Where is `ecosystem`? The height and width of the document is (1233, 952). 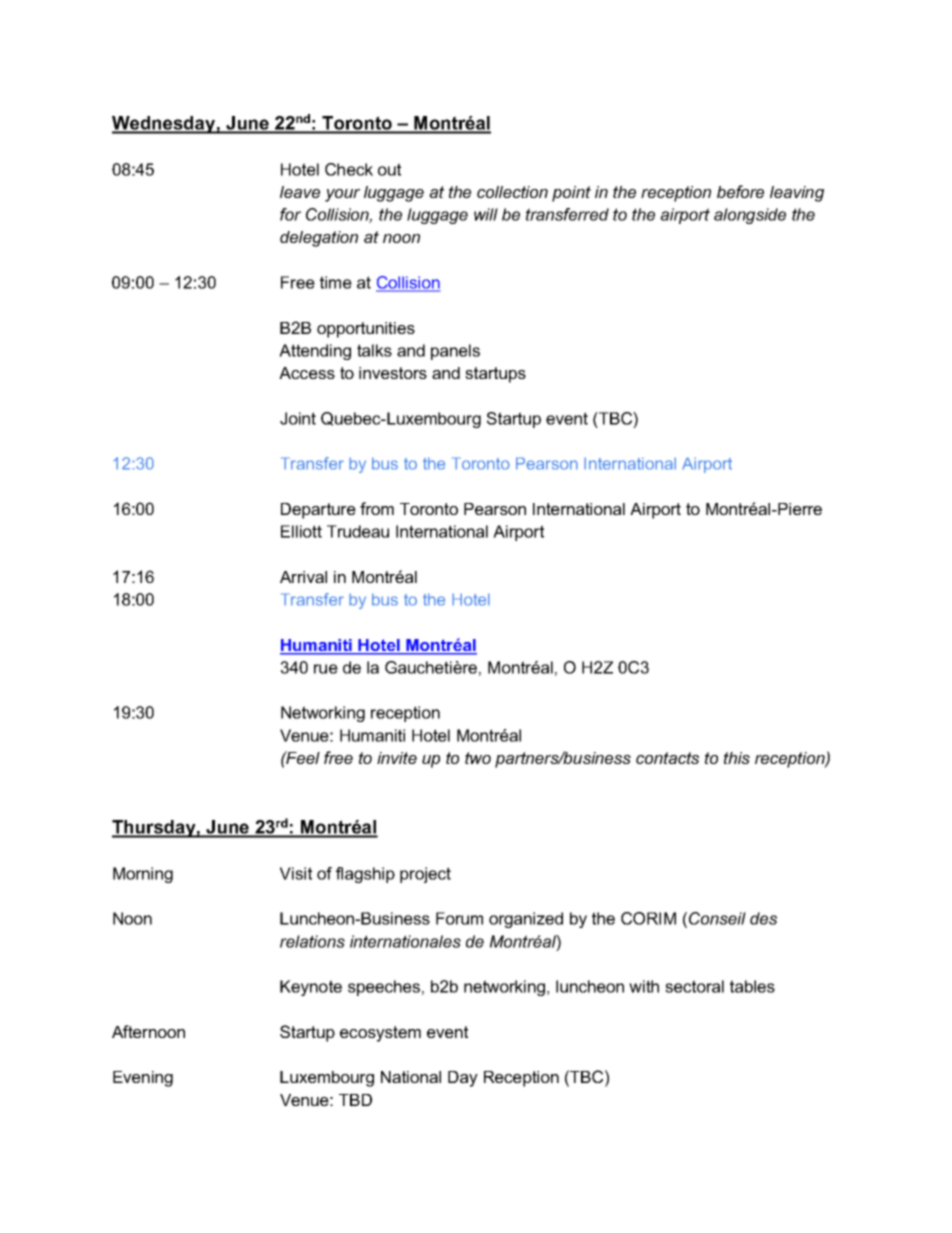
ecosystem is located at coordinates (380, 1034).
